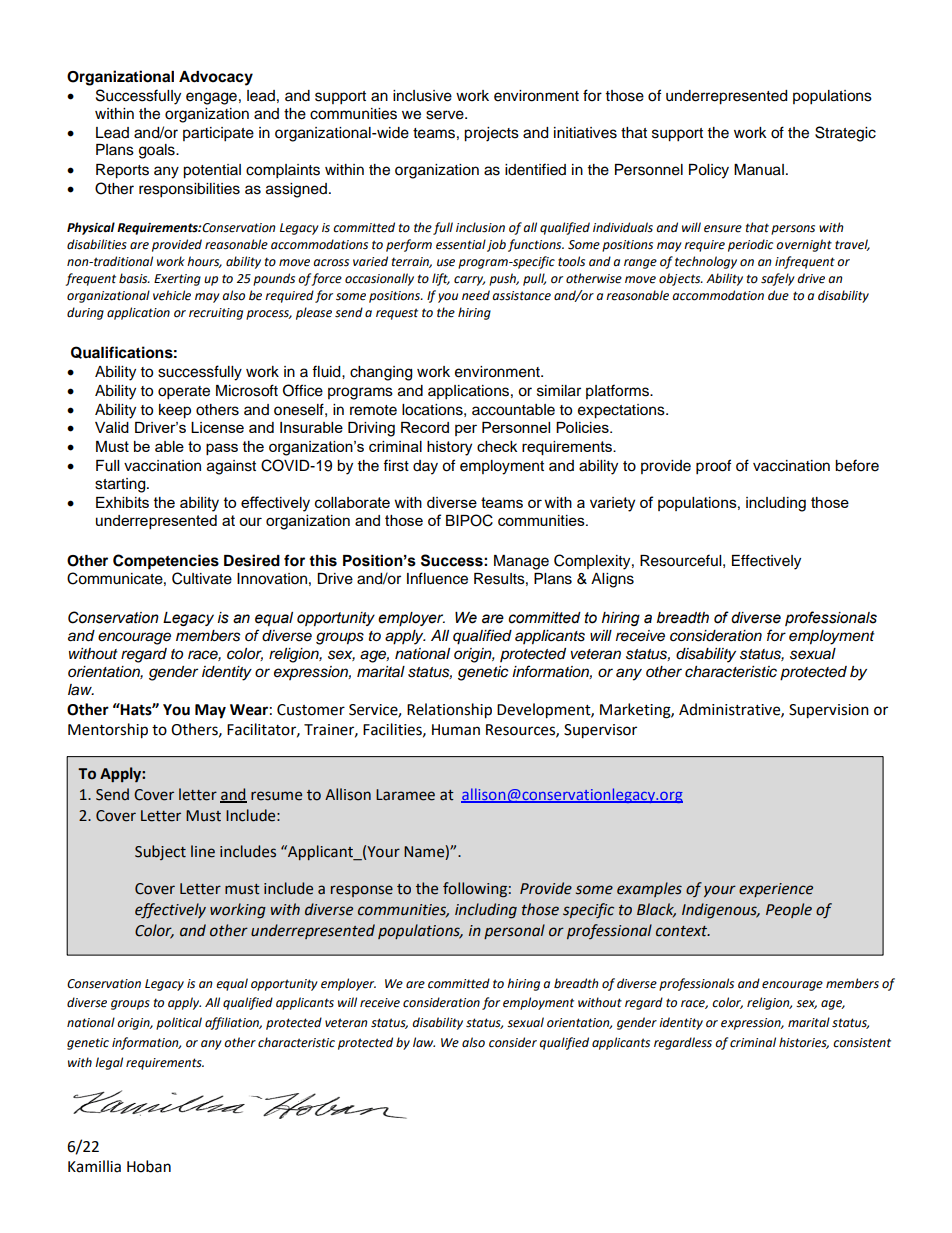 Image resolution: width=952 pixels, height=1233 pixels. What do you see at coordinates (491, 134) in the image?
I see `projects` at bounding box center [491, 134].
